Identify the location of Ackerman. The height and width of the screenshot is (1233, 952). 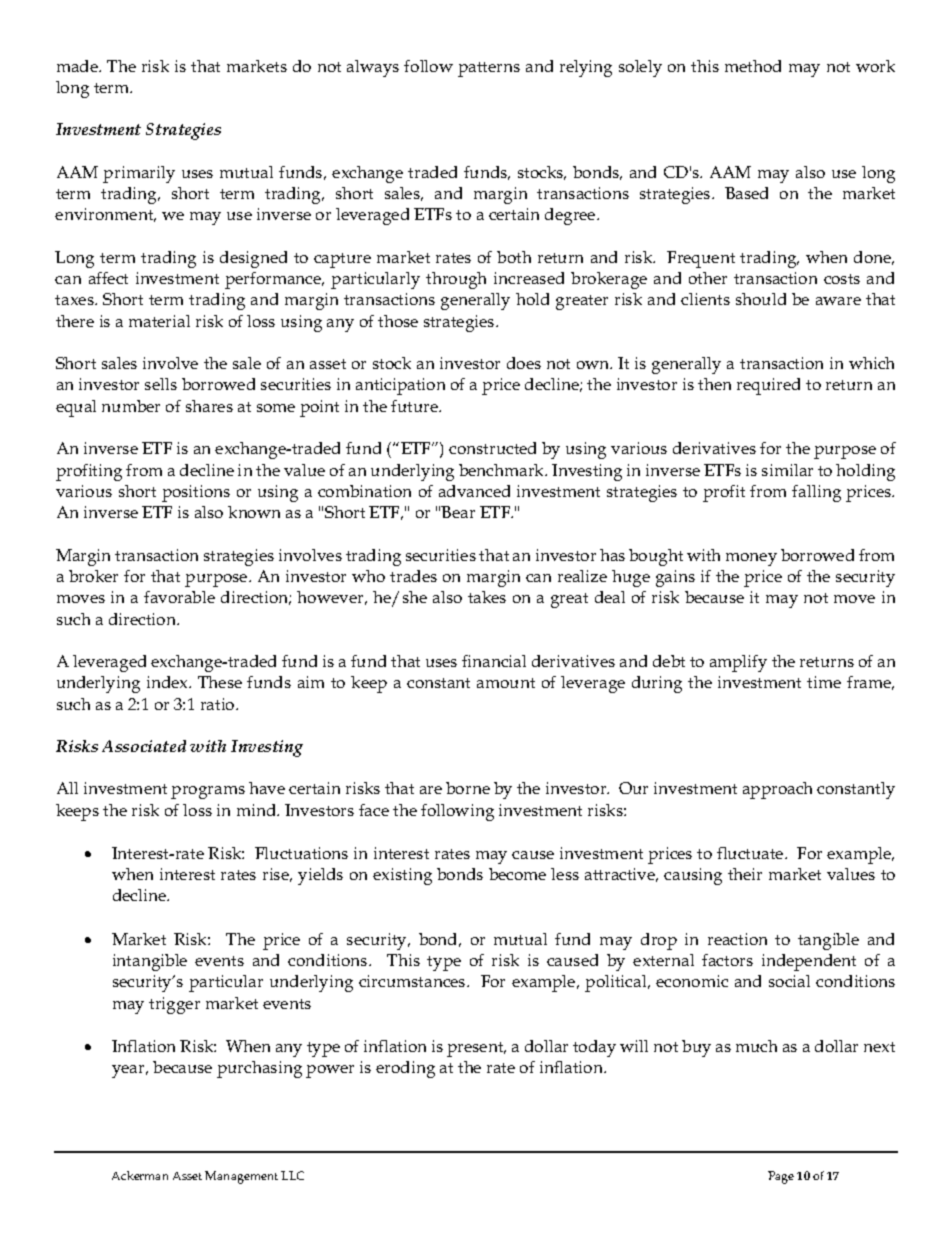
(140, 1175).
